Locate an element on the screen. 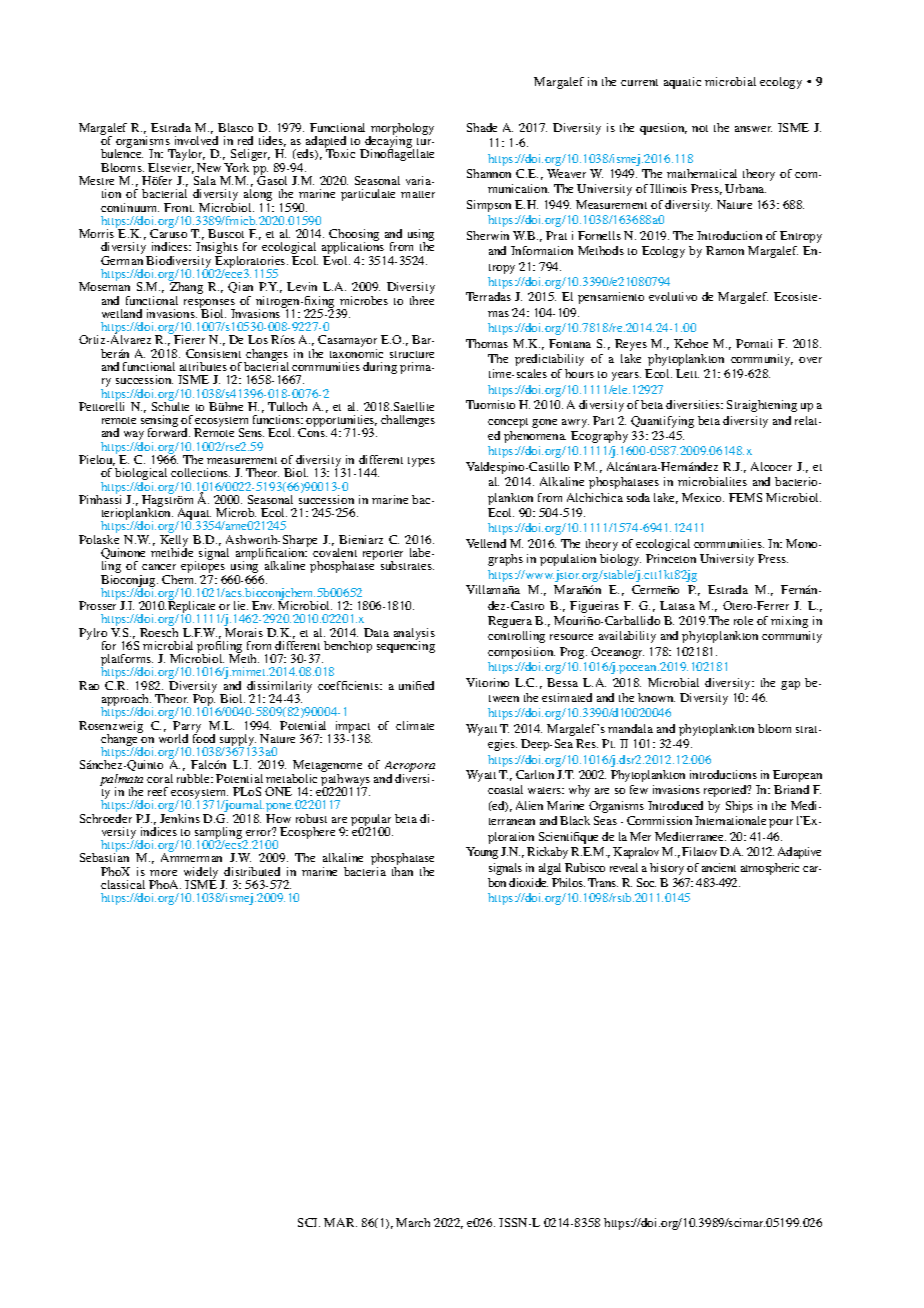 Image resolution: width=924 pixels, height=1308 pixels. March is located at coordinates (413, 1222).
